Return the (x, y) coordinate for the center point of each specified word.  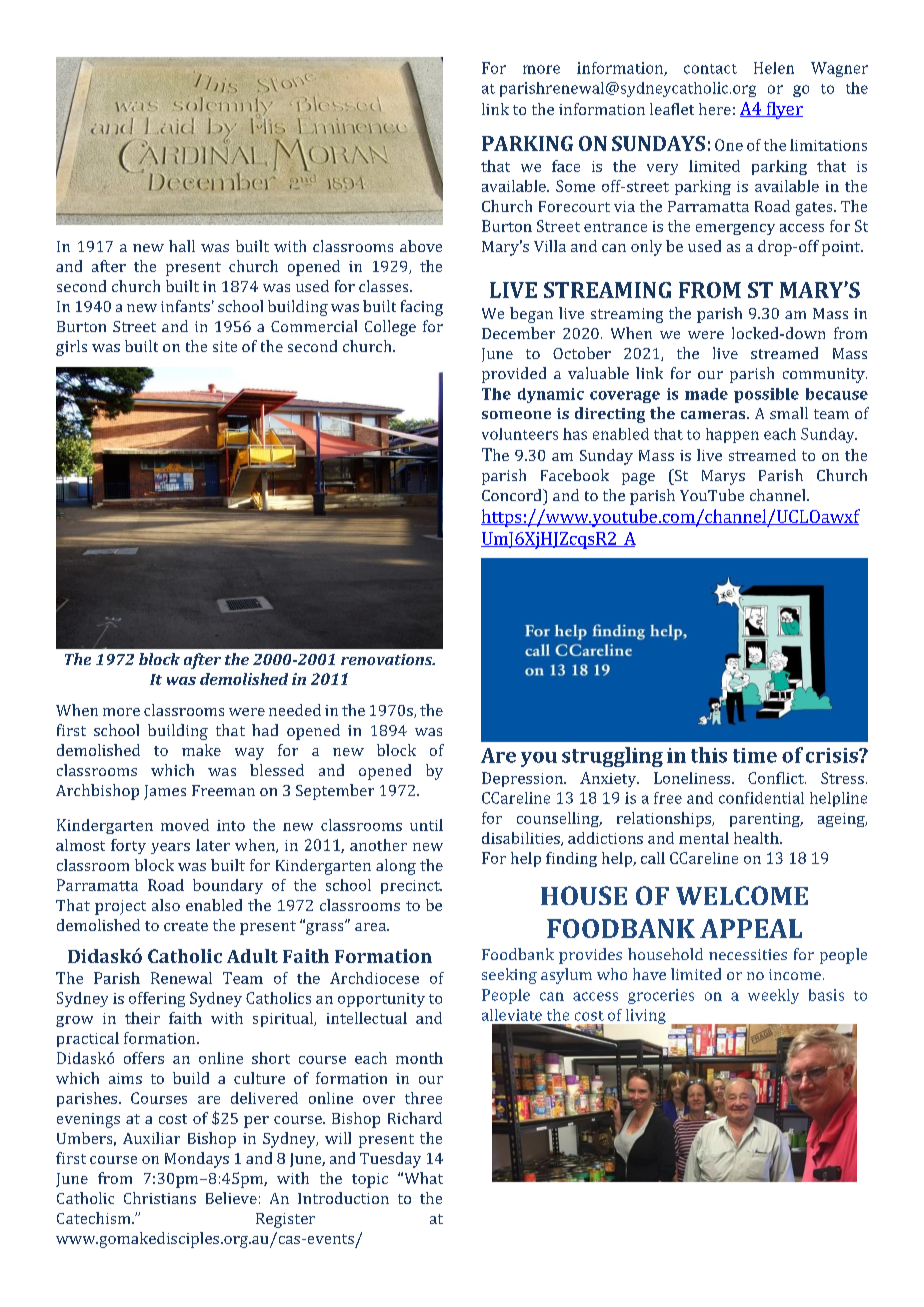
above (421, 246)
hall (182, 246)
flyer (783, 110)
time (755, 755)
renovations (388, 659)
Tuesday (390, 1160)
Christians (160, 1198)
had (265, 730)
